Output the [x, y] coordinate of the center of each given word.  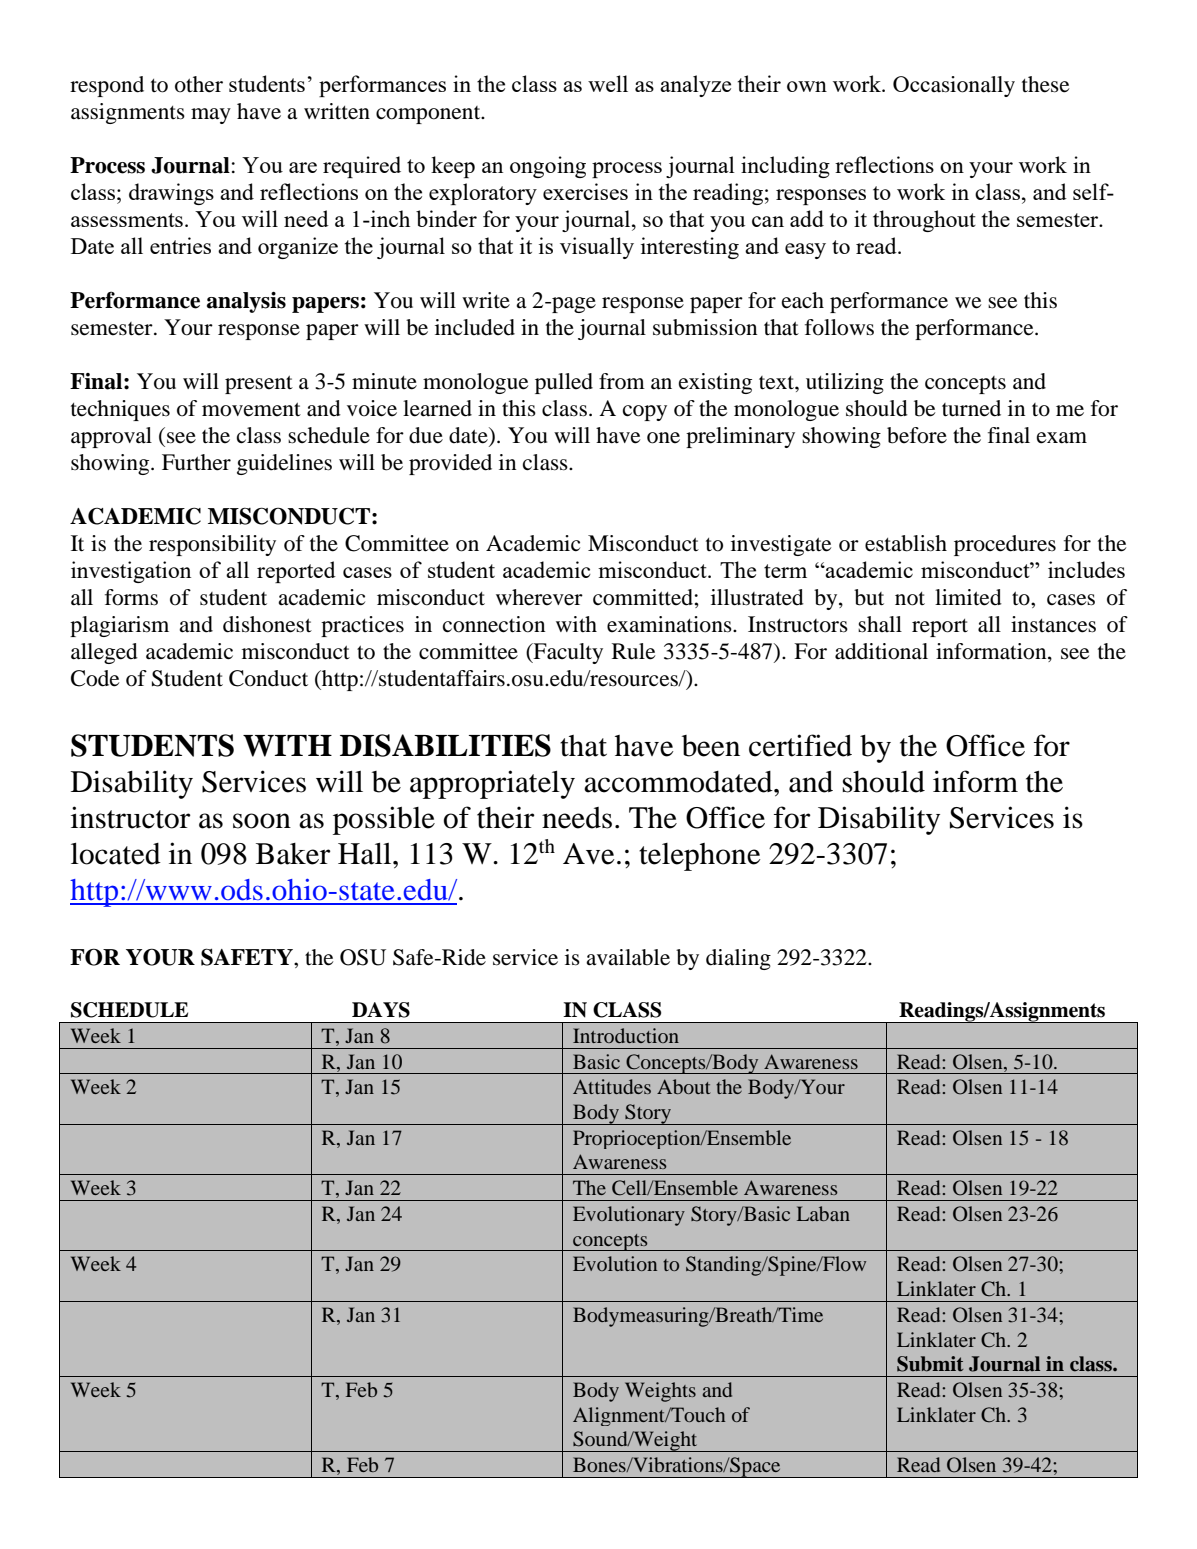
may [211, 116]
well [608, 83]
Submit [930, 1364]
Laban [823, 1213]
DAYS [381, 1010]
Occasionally [954, 86]
